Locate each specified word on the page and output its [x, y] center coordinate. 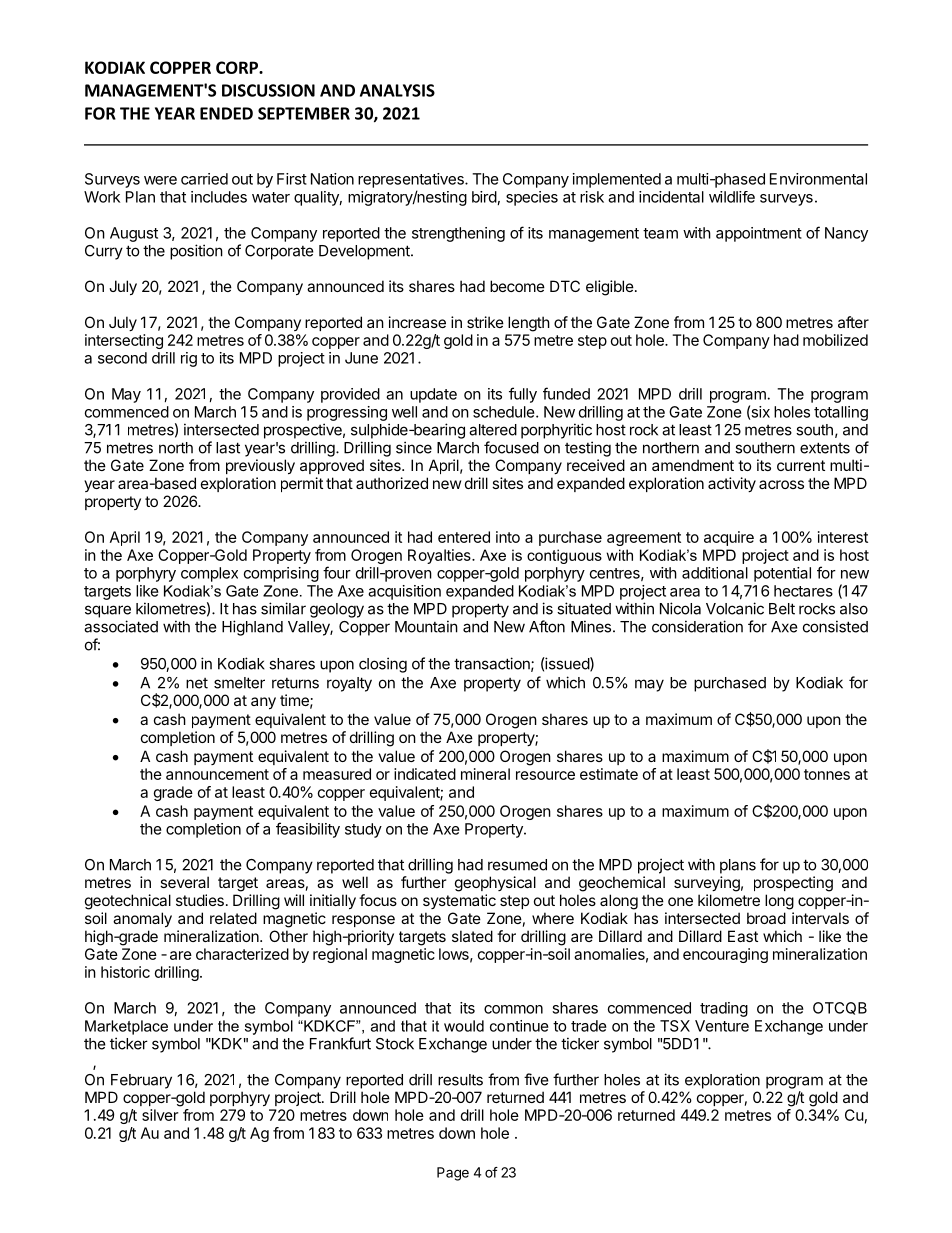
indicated [425, 774]
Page [453, 1174]
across [781, 484]
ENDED [226, 113]
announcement [217, 774]
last [228, 448]
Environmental [818, 179]
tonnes [827, 774]
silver [160, 1115]
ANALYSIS [397, 90]
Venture [722, 1026]
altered [493, 430]
